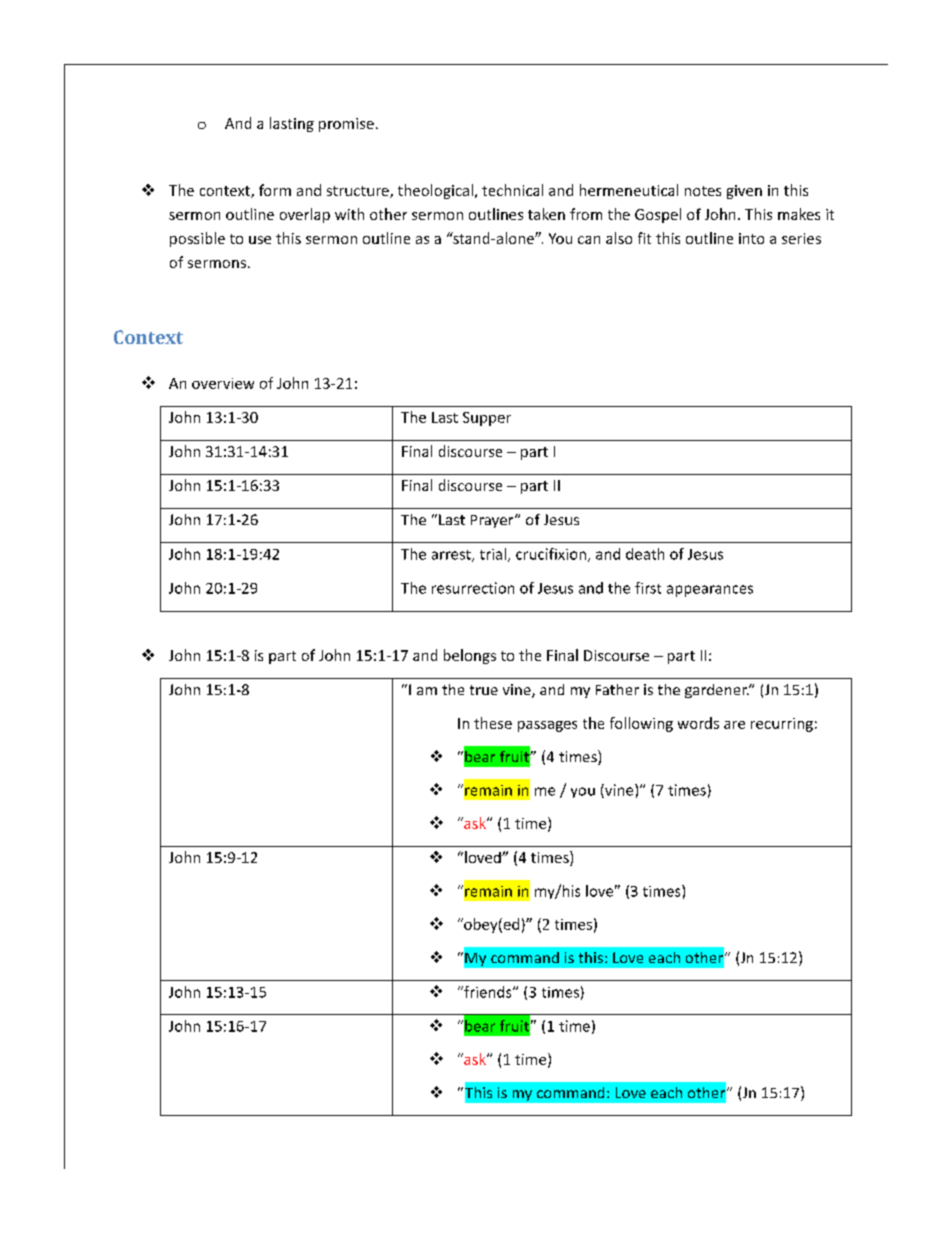 The height and width of the image is (1233, 952). What do you see at coordinates (717, 691) in the image?
I see `gardener` at bounding box center [717, 691].
